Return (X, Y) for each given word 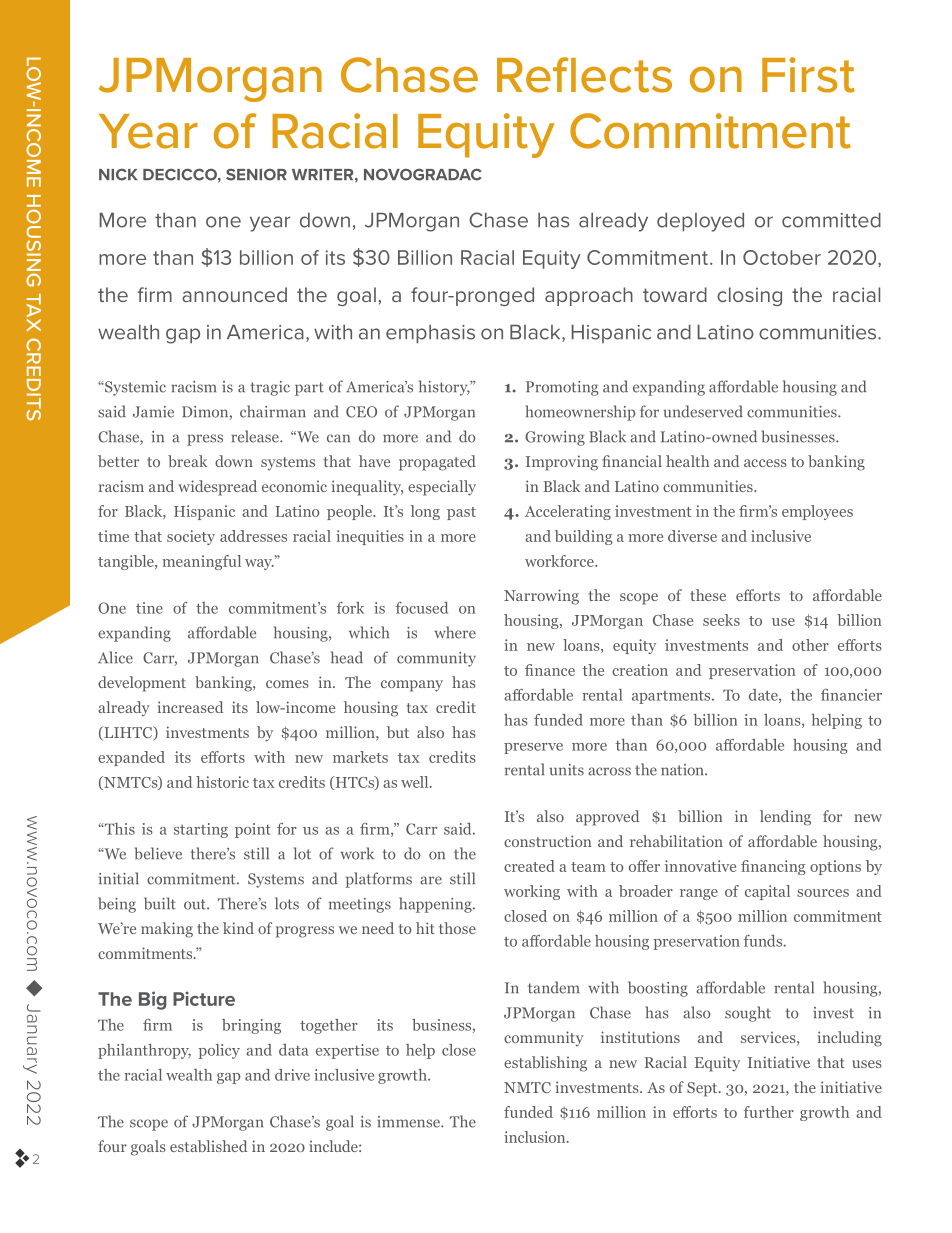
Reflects (584, 75)
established (208, 1146)
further (769, 1112)
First (808, 75)
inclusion (536, 1137)
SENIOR (256, 174)
